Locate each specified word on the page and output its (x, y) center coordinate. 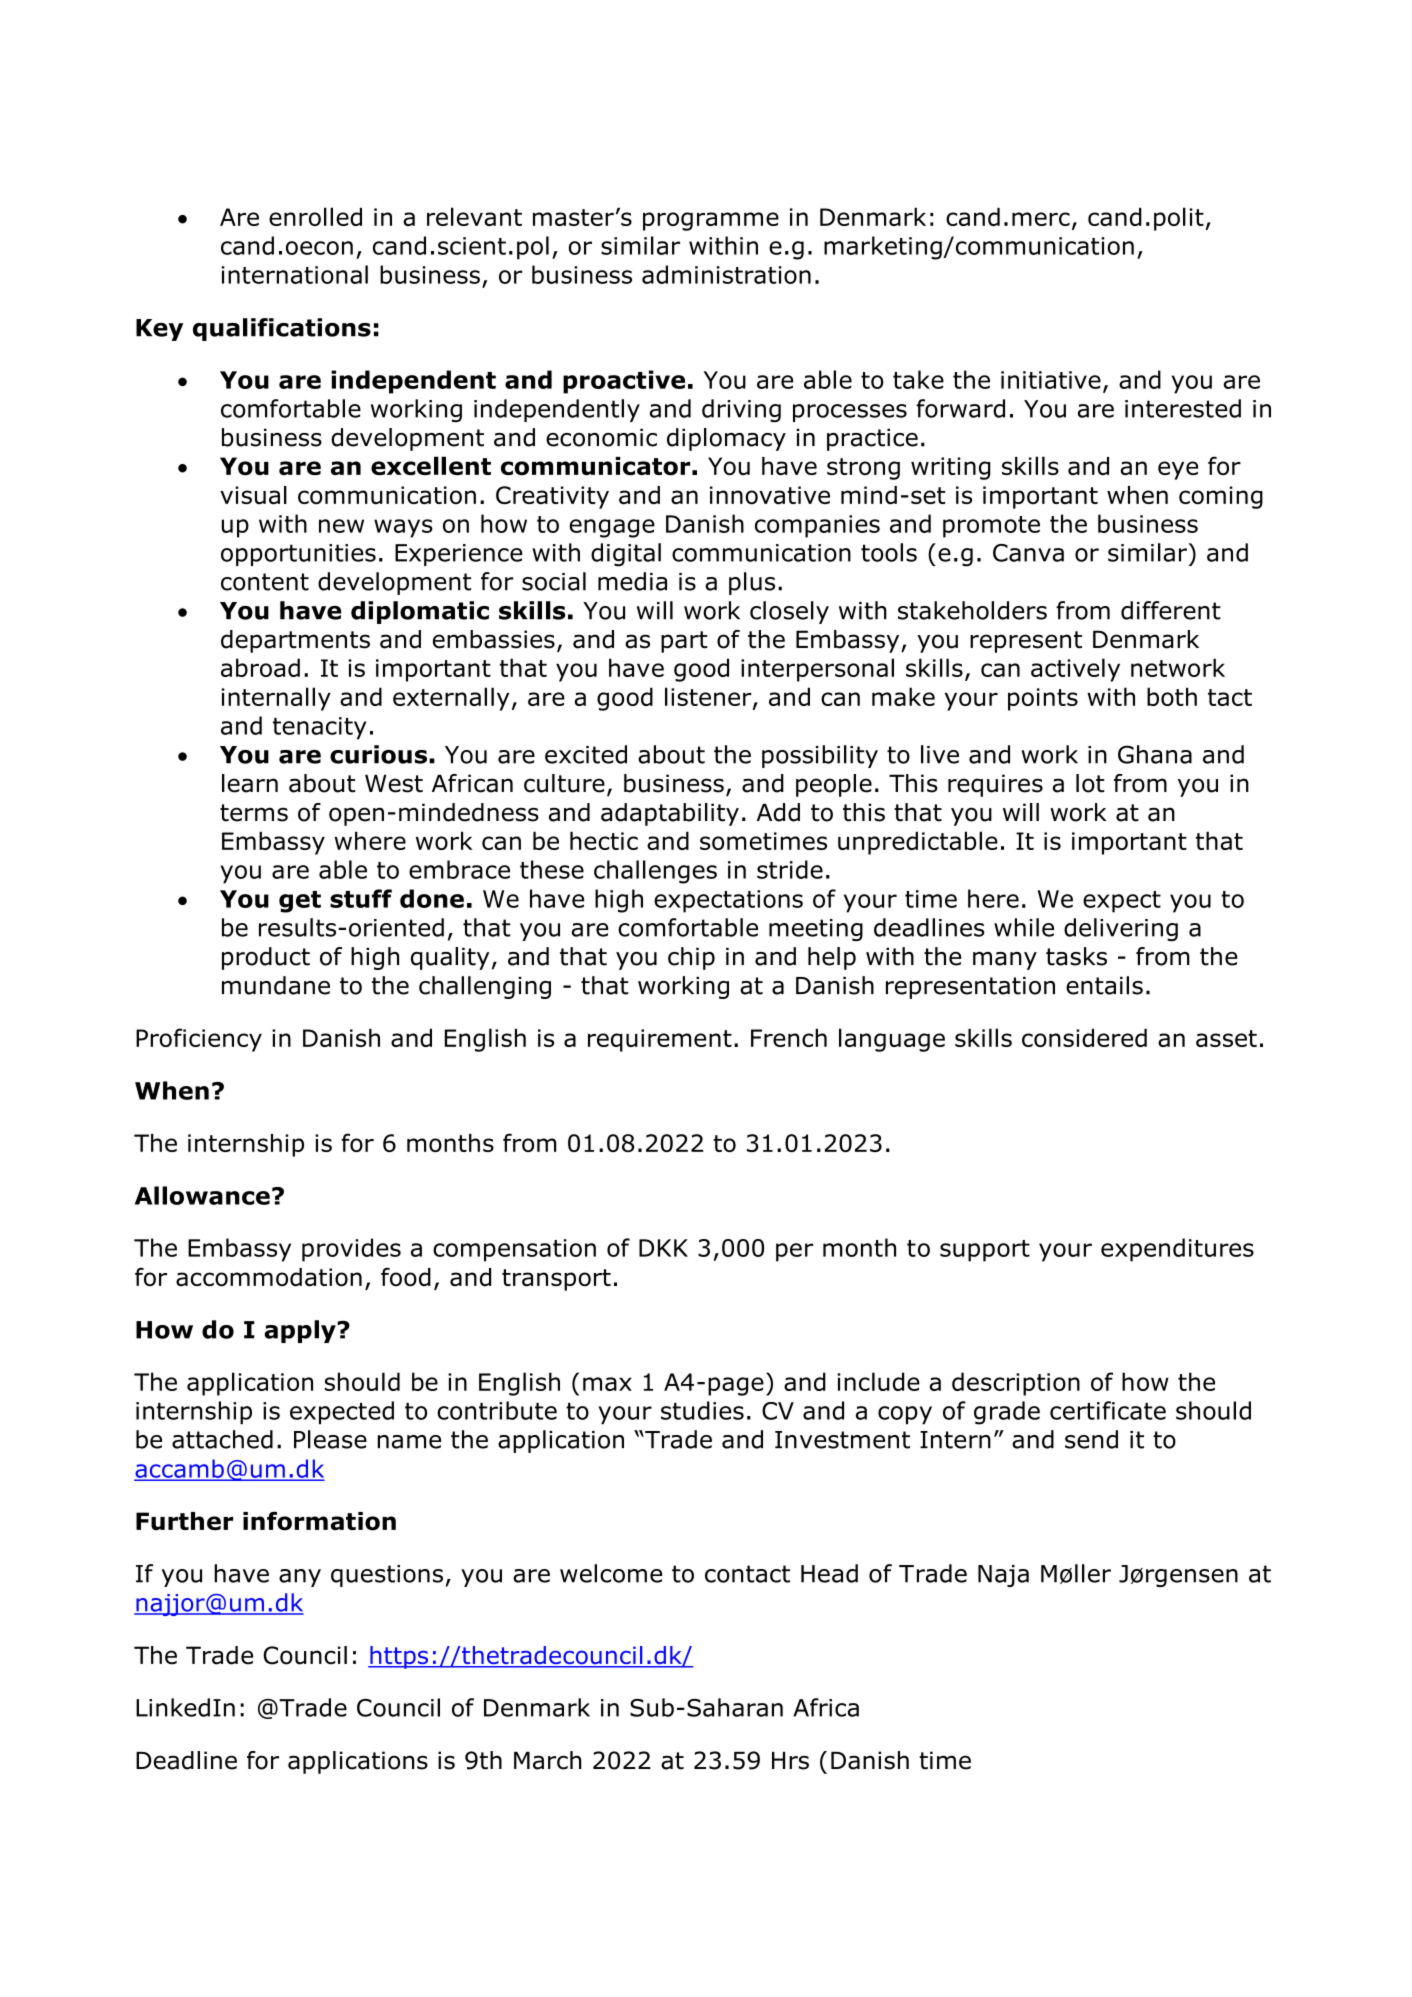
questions (387, 1576)
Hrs (790, 1761)
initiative (1051, 380)
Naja (1003, 1576)
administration (726, 274)
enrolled (315, 216)
